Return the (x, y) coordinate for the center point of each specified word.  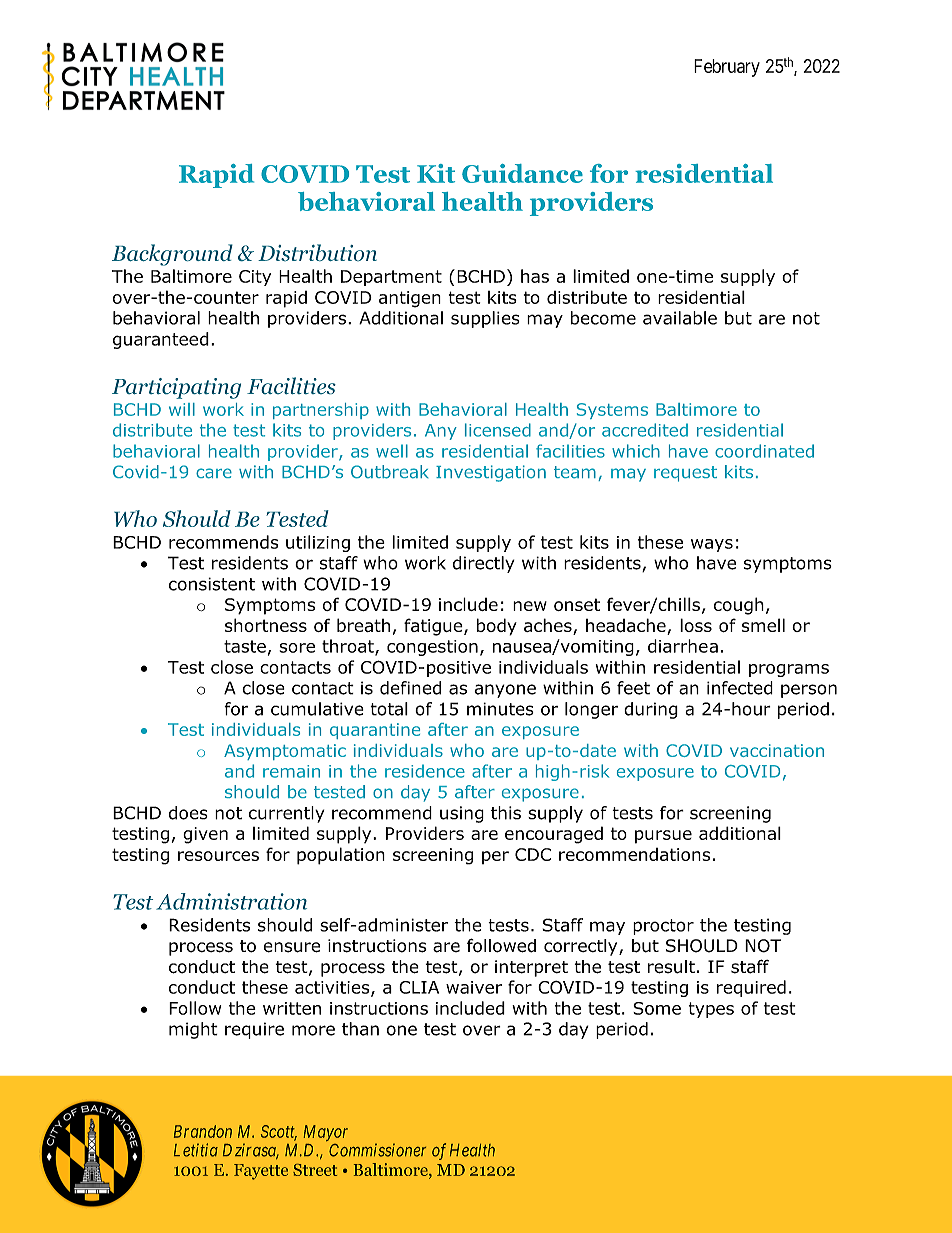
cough (739, 606)
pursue (663, 837)
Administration (231, 901)
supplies (485, 319)
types (711, 1010)
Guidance (522, 173)
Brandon (203, 1131)
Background (172, 255)
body (497, 627)
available (680, 318)
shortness (266, 625)
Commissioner (377, 1150)
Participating (176, 388)
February (727, 68)
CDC (533, 854)
